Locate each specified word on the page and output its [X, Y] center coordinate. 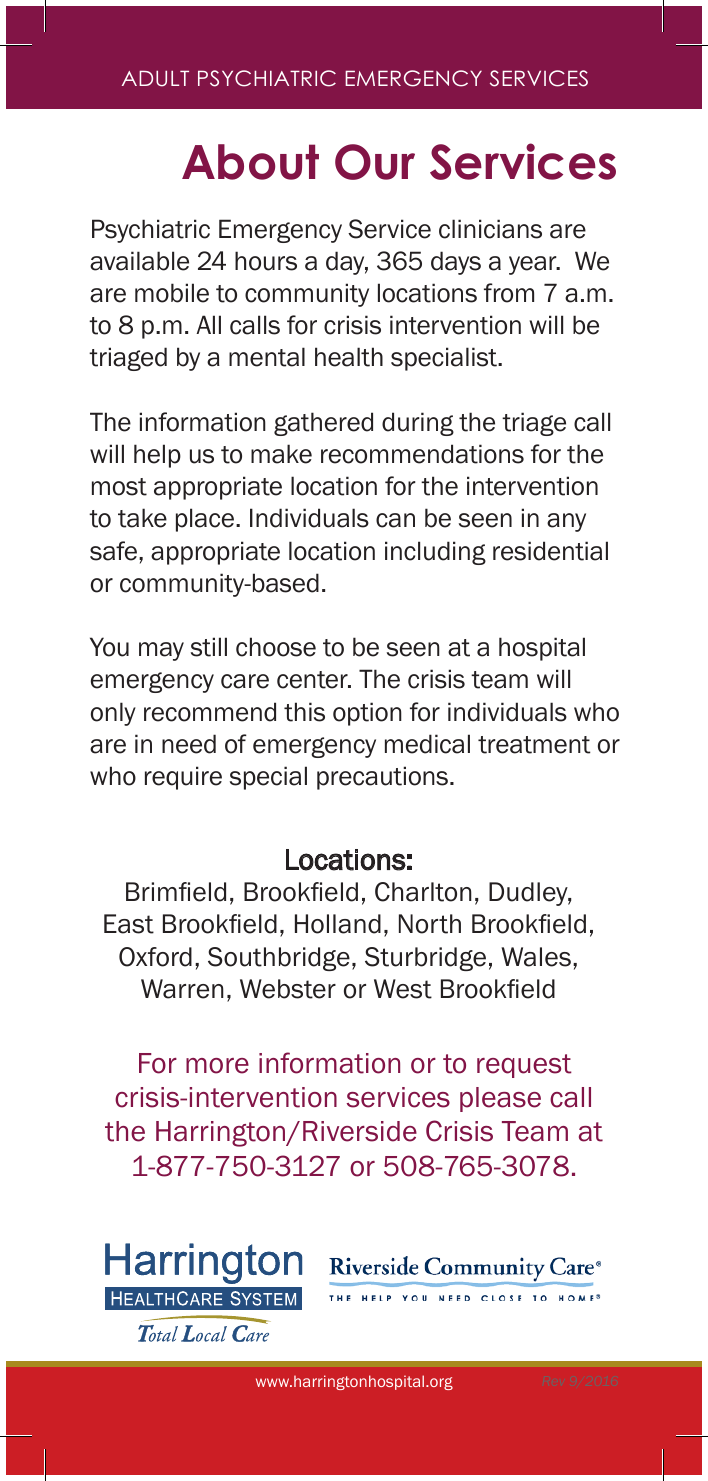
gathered [323, 424]
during [418, 424]
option [367, 714]
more [217, 1066]
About [250, 162]
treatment [534, 745]
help [157, 456]
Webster [288, 989]
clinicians [490, 229]
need [189, 744]
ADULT [155, 78]
